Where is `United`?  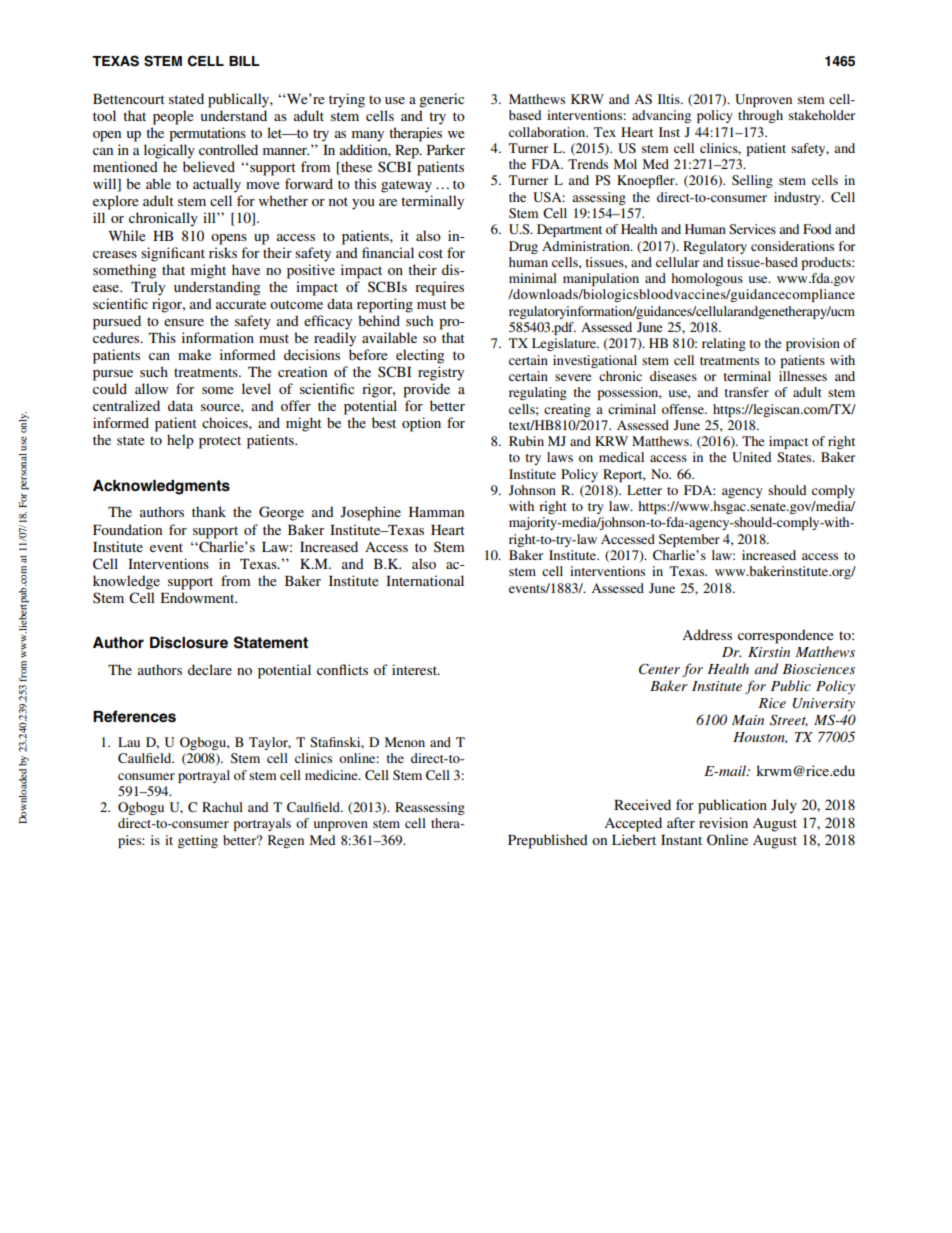 United is located at coordinates (751, 457).
